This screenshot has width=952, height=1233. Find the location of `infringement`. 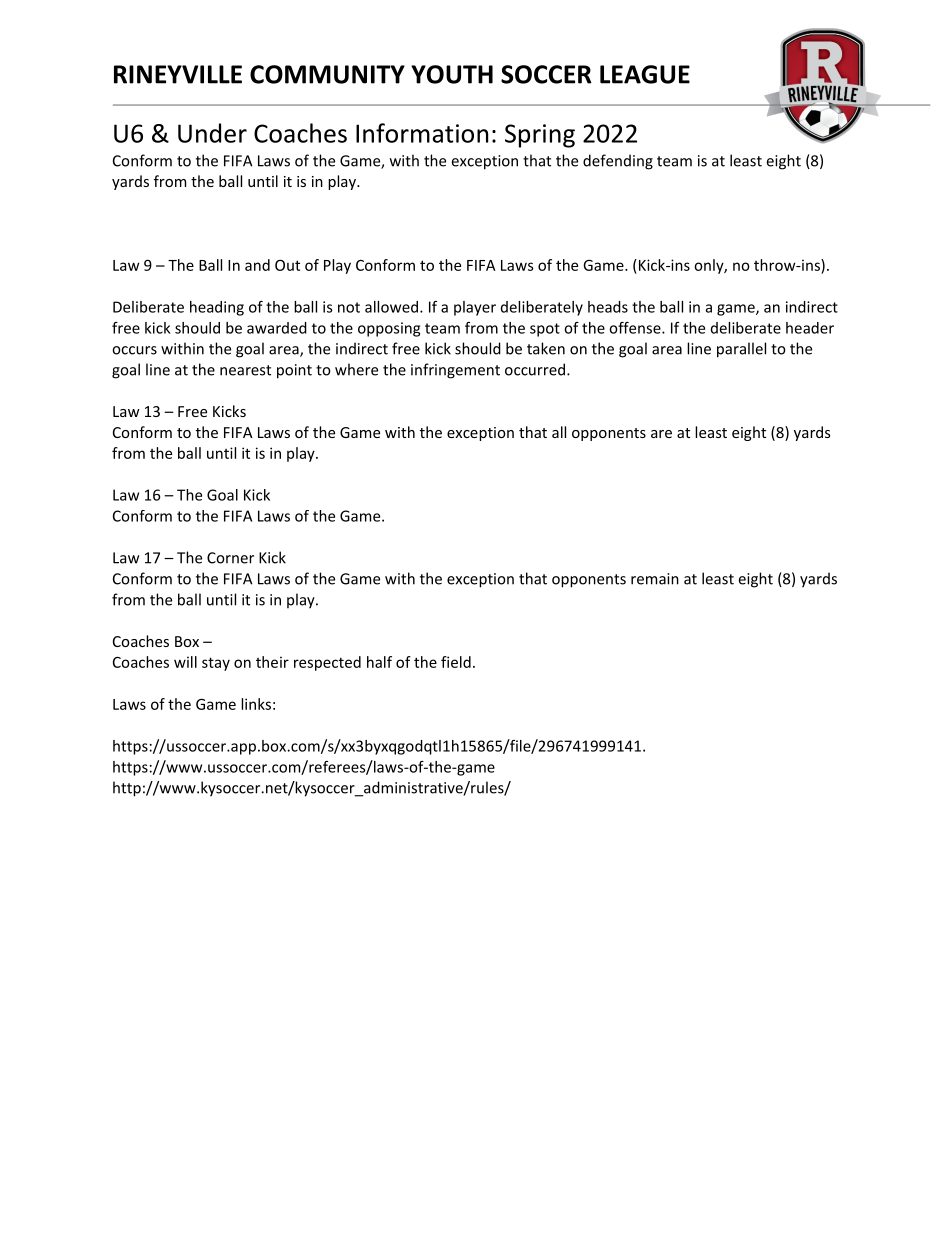

infringement is located at coordinates (455, 371).
